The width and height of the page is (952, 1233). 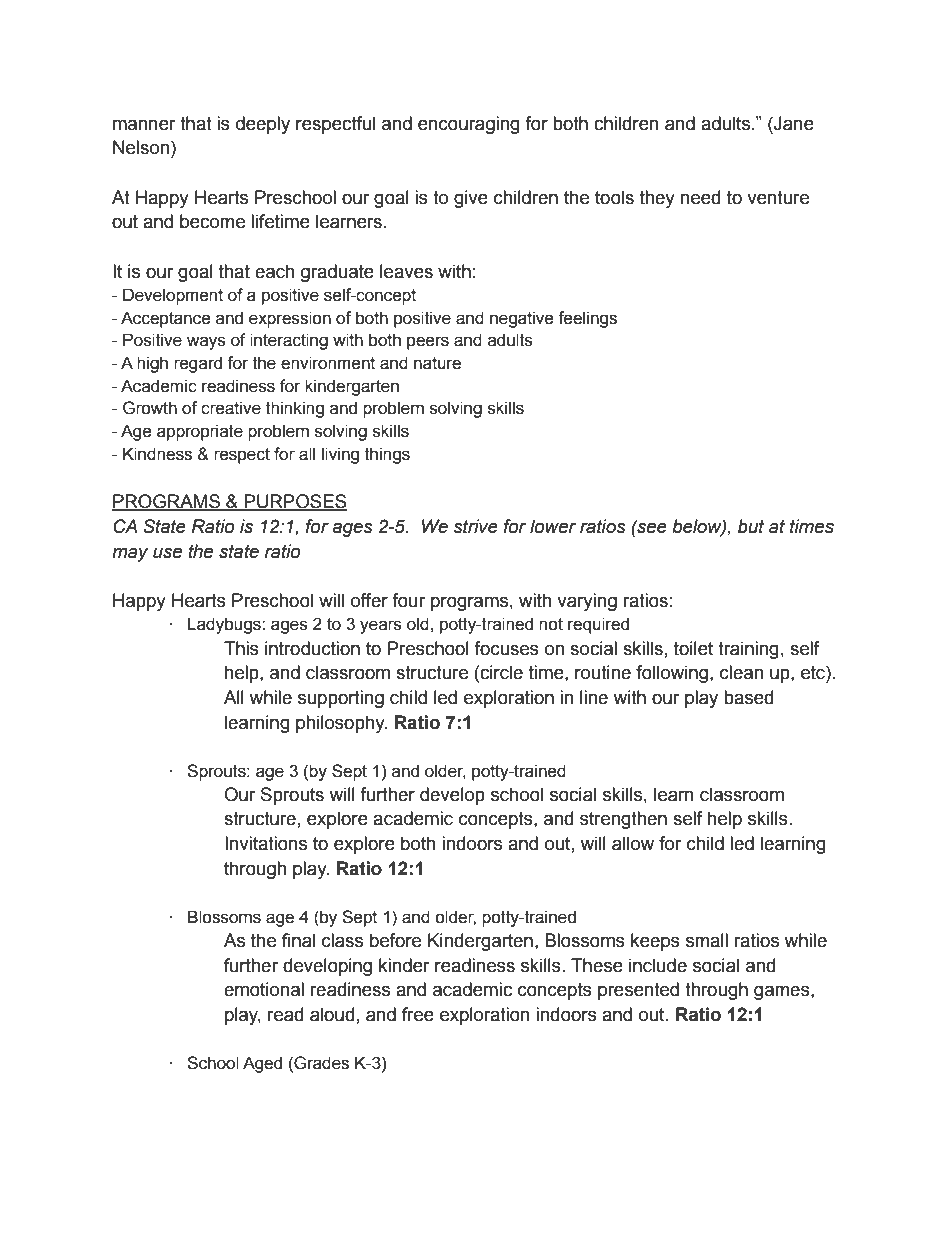 What do you see at coordinates (418, 1014) in the page?
I see `free` at bounding box center [418, 1014].
